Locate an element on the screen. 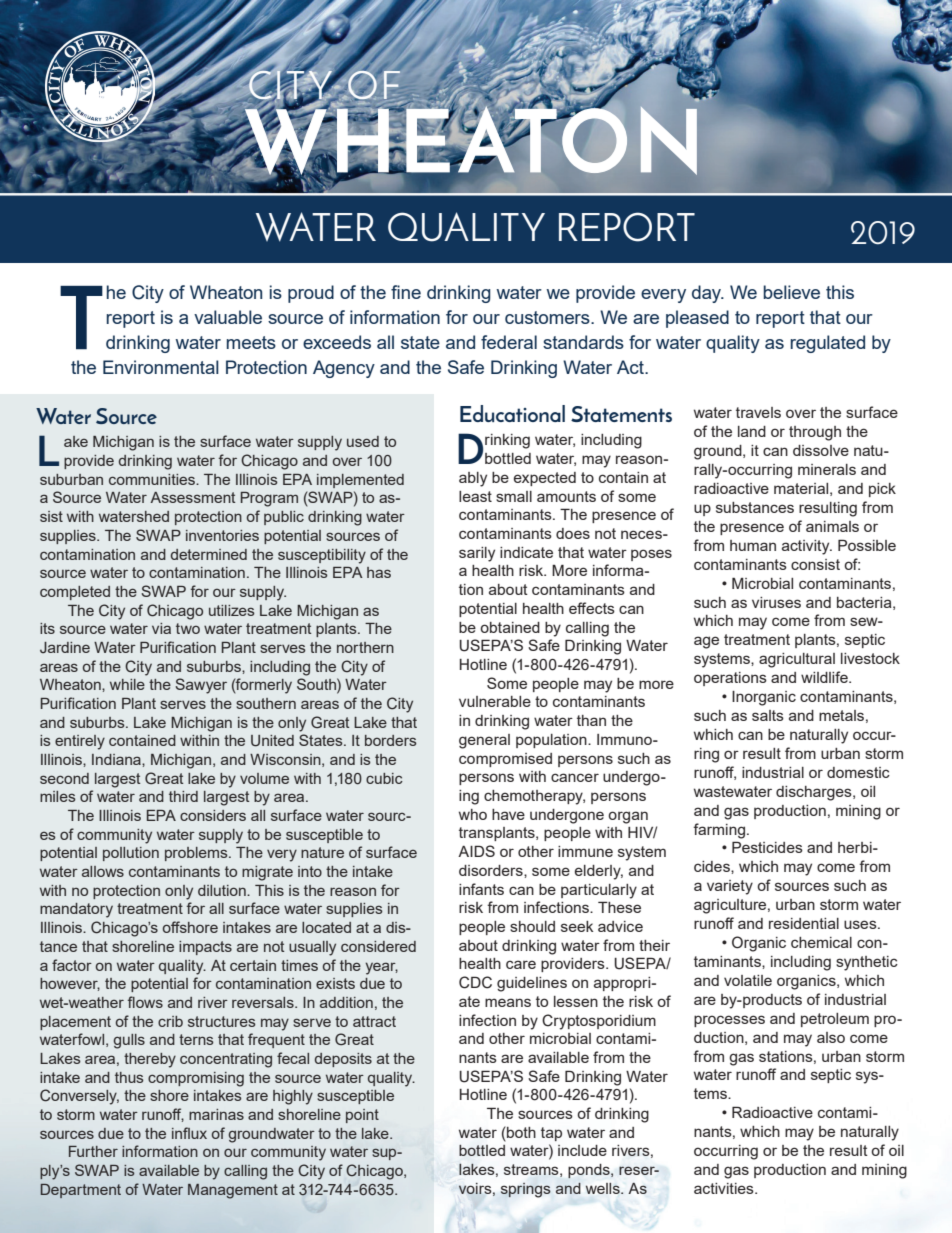  Indiana is located at coordinates (117, 759).
